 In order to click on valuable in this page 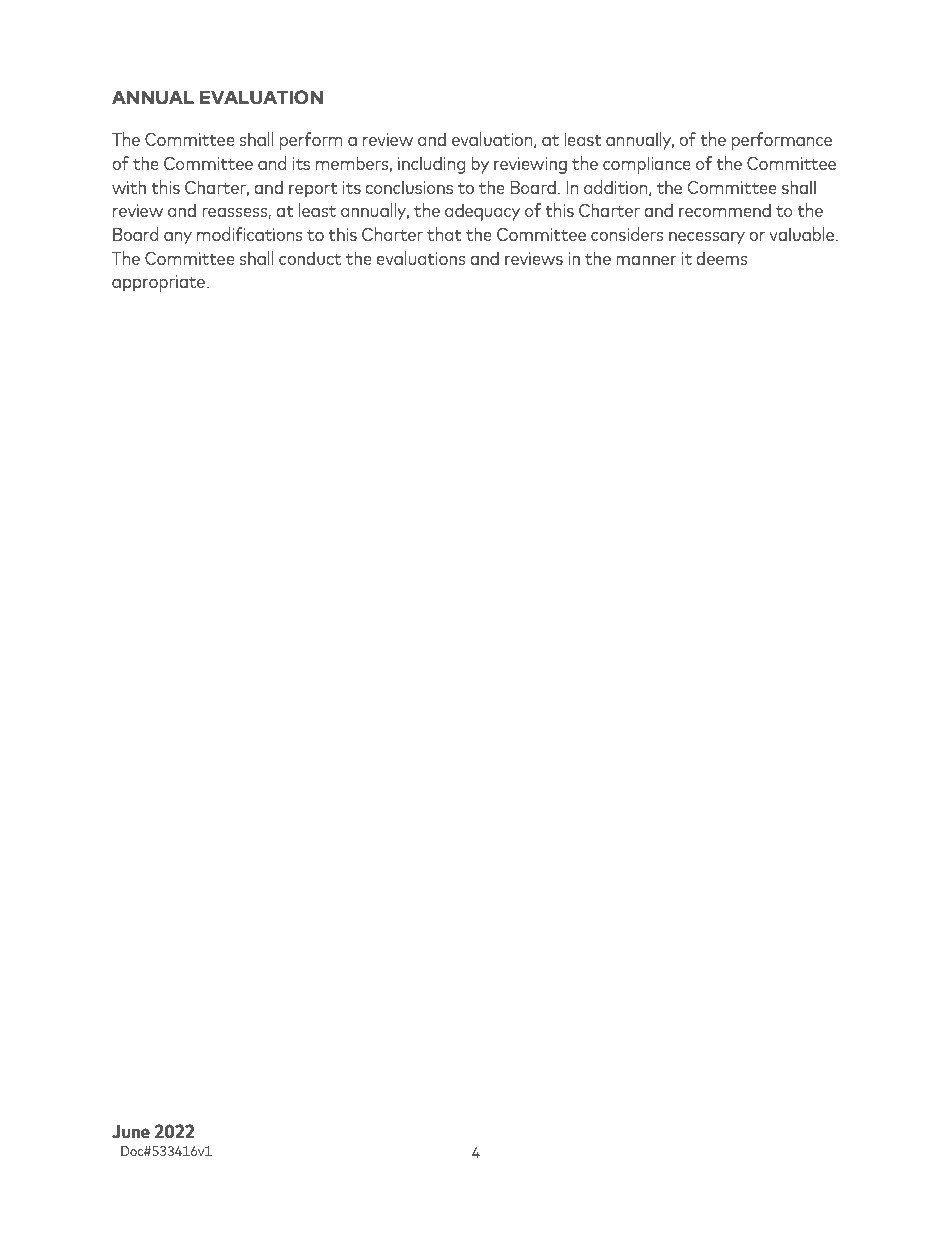, I will do `click(803, 234)`.
